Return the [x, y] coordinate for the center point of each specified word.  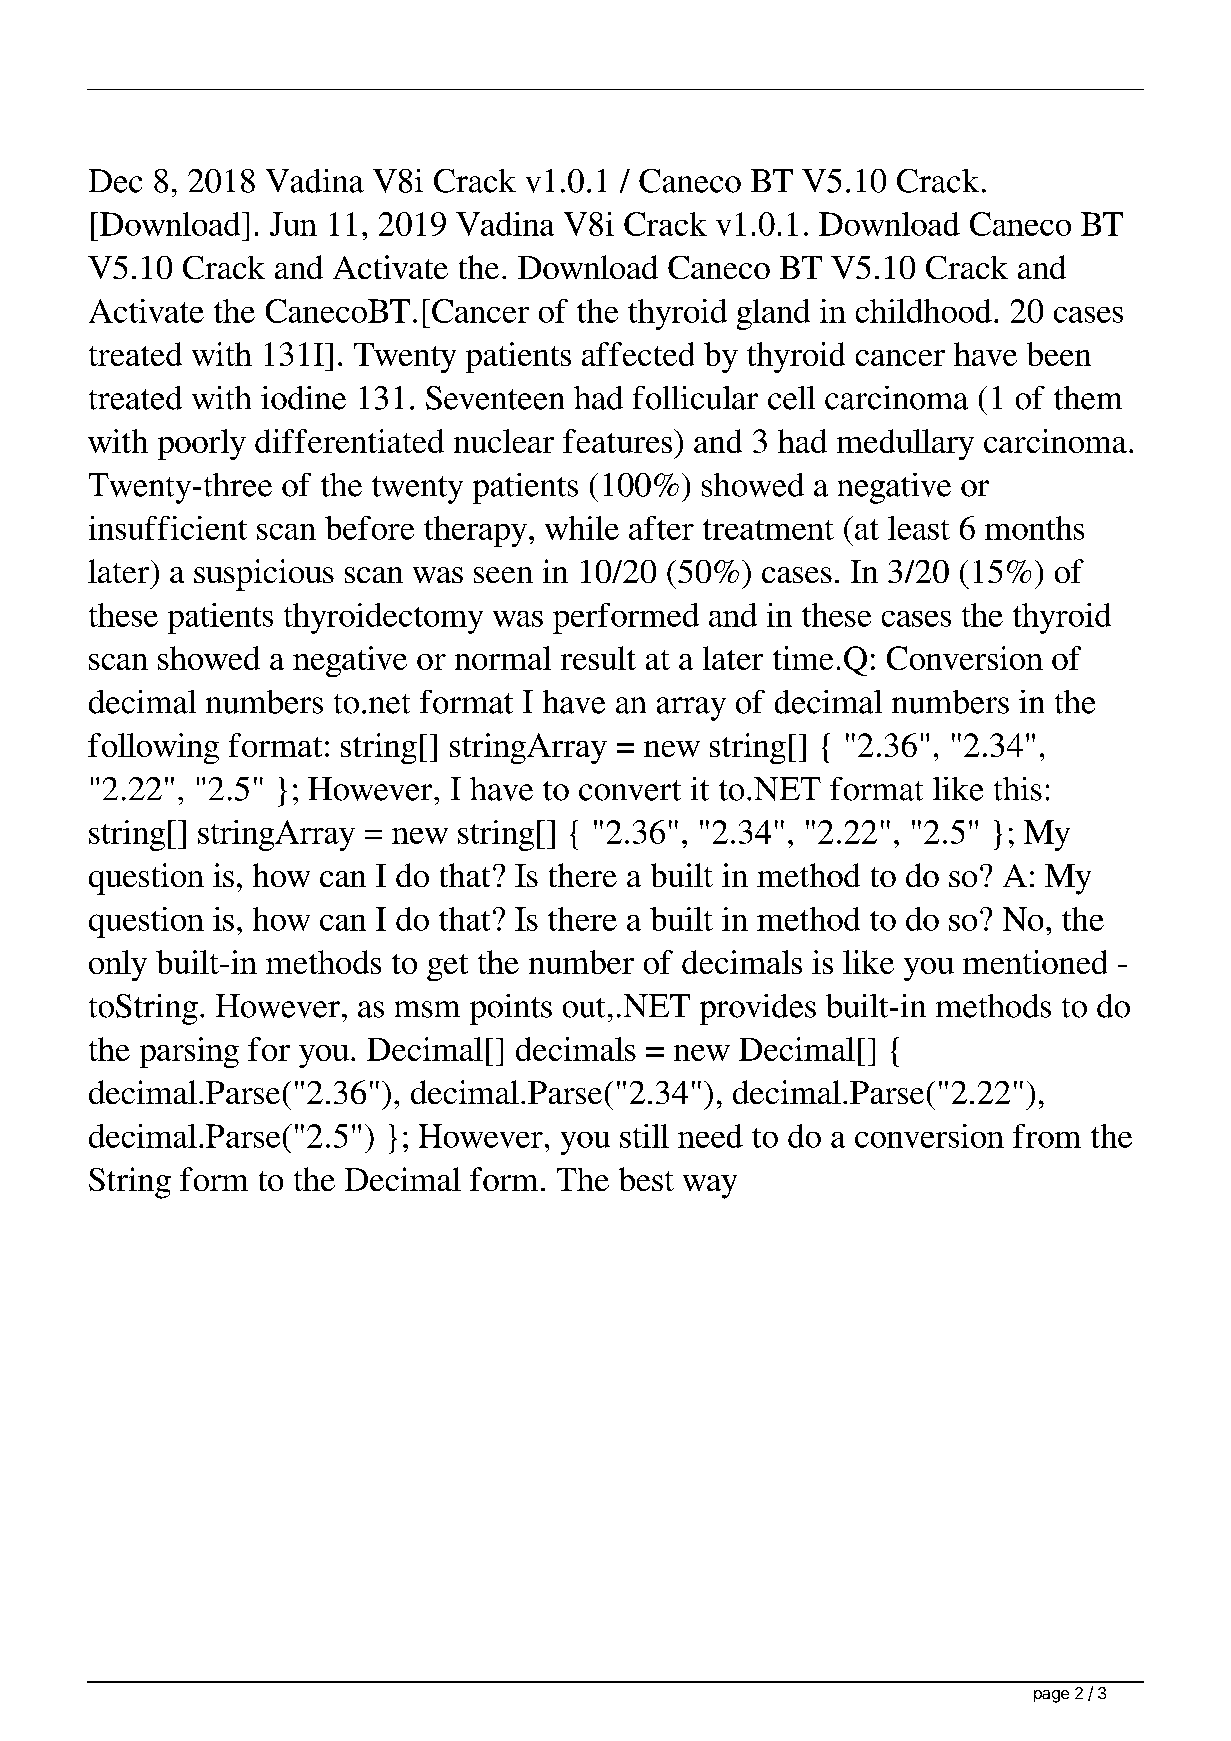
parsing [189, 1052]
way [710, 1187]
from [1047, 1136]
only [118, 965]
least [919, 528]
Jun [293, 224]
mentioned [1035, 962]
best [646, 1179]
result [598, 658]
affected [638, 354]
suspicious [264, 575]
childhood [924, 311]
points [511, 1009]
